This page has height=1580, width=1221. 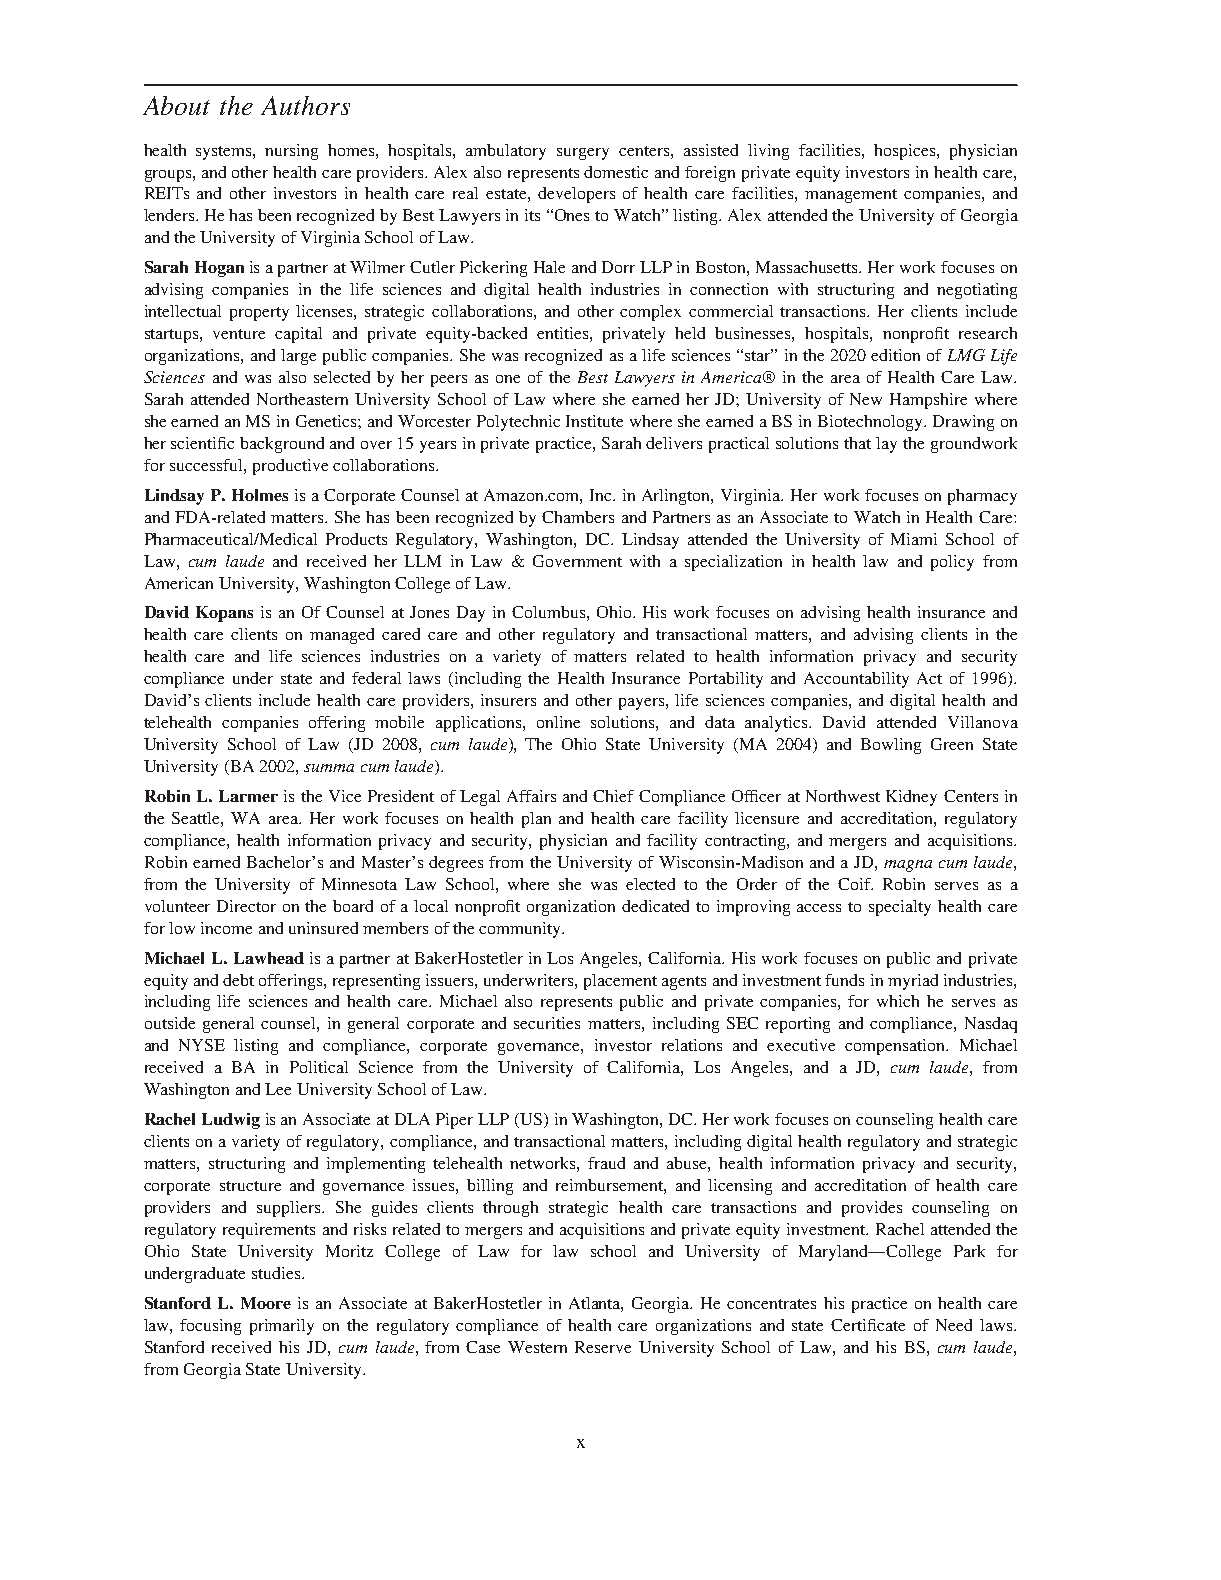 What do you see at coordinates (329, 768) in the page?
I see `summa` at bounding box center [329, 768].
